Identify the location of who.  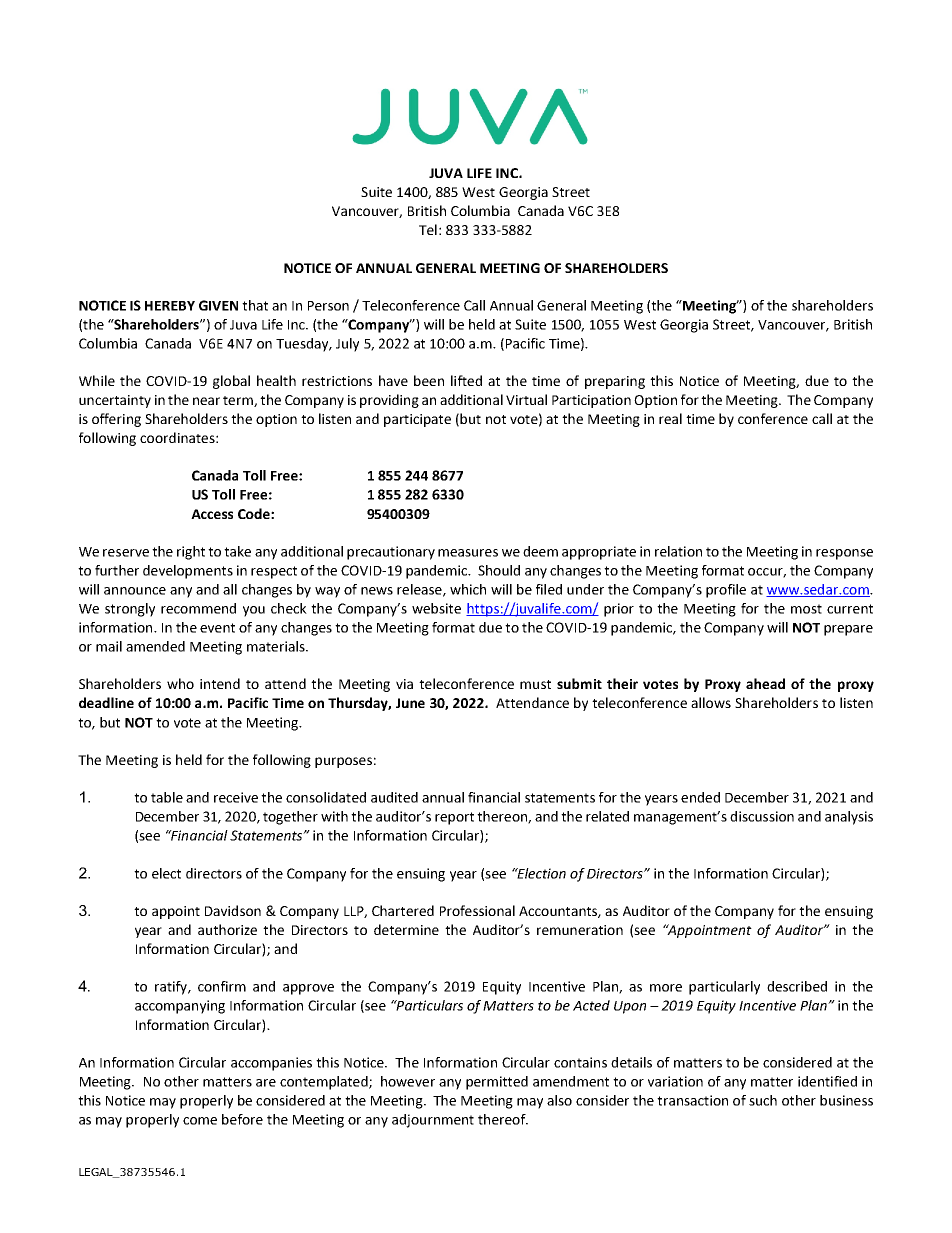
(180, 683).
